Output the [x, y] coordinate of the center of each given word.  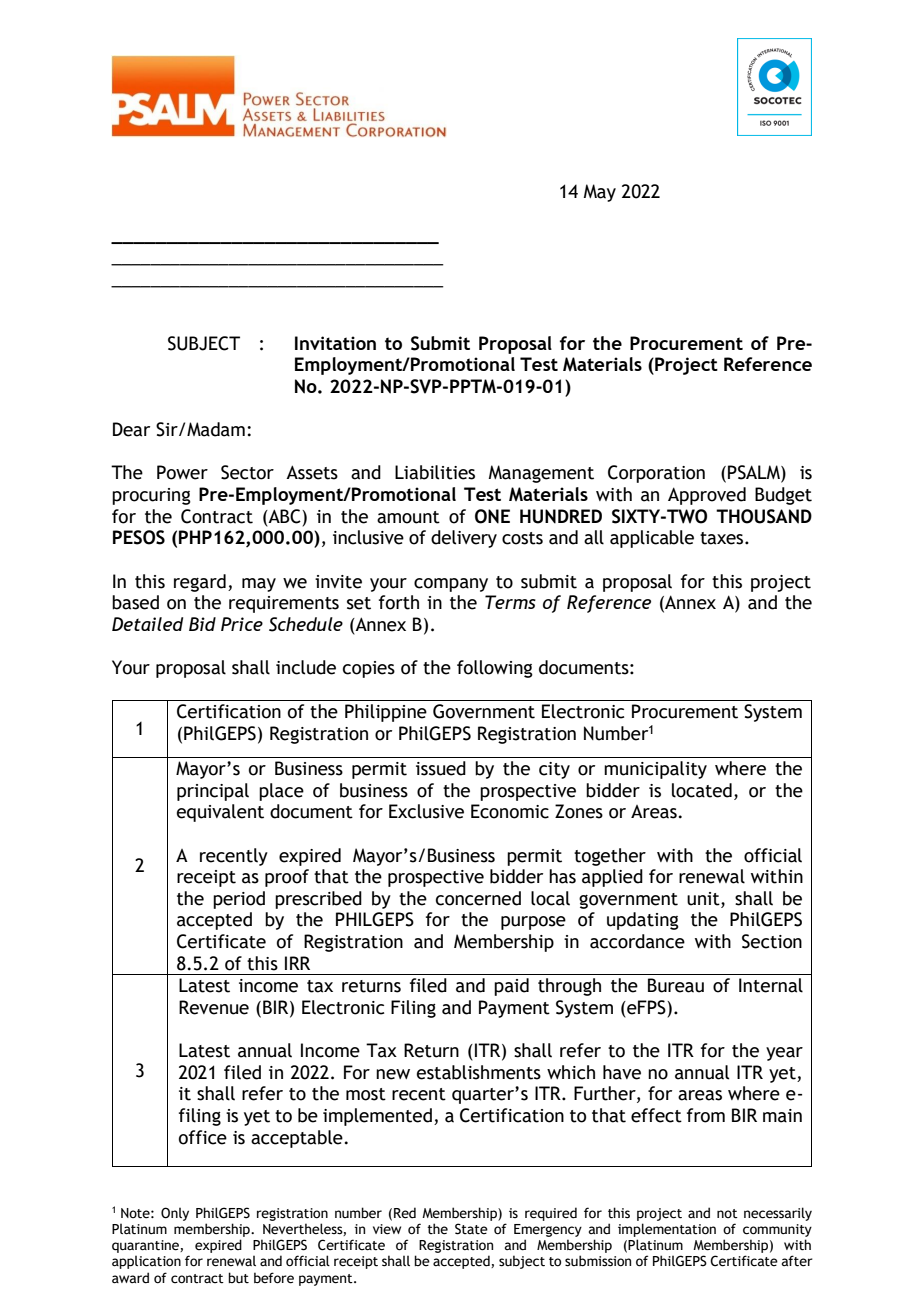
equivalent [220, 813]
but [238, 1277]
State [471, 1229]
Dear [131, 429]
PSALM [755, 473]
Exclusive [426, 811]
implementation [667, 1230]
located [702, 790]
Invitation [335, 343]
